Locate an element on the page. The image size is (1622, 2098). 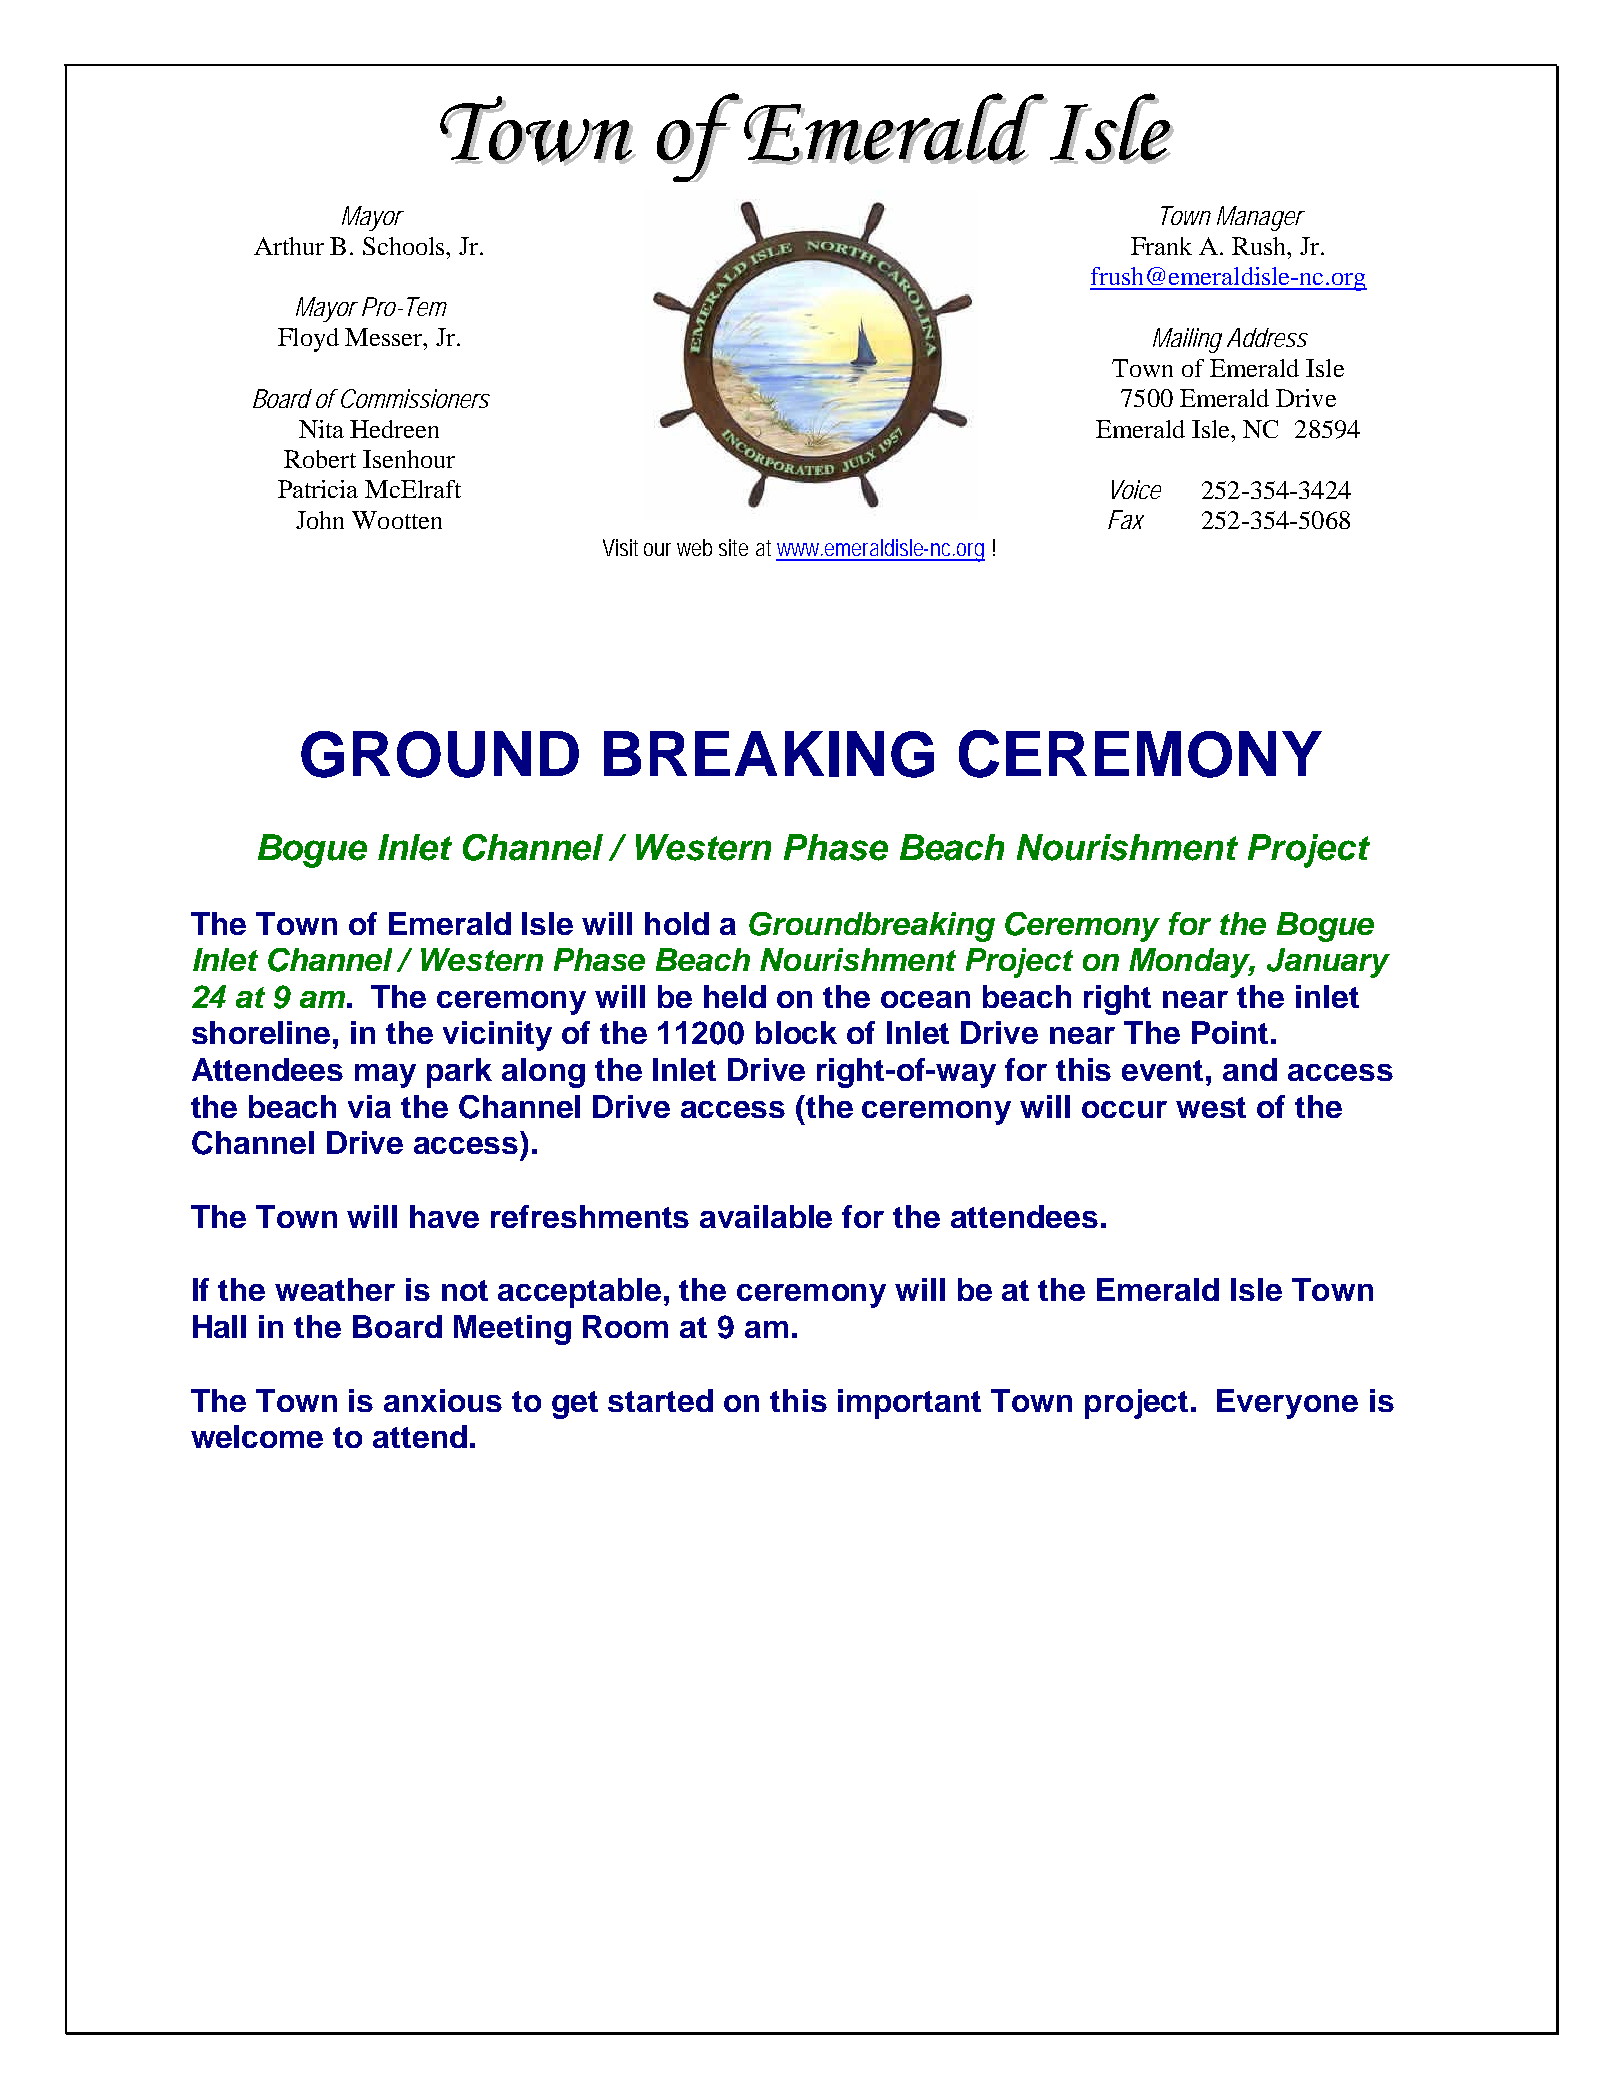
Frank is located at coordinates (1161, 246).
